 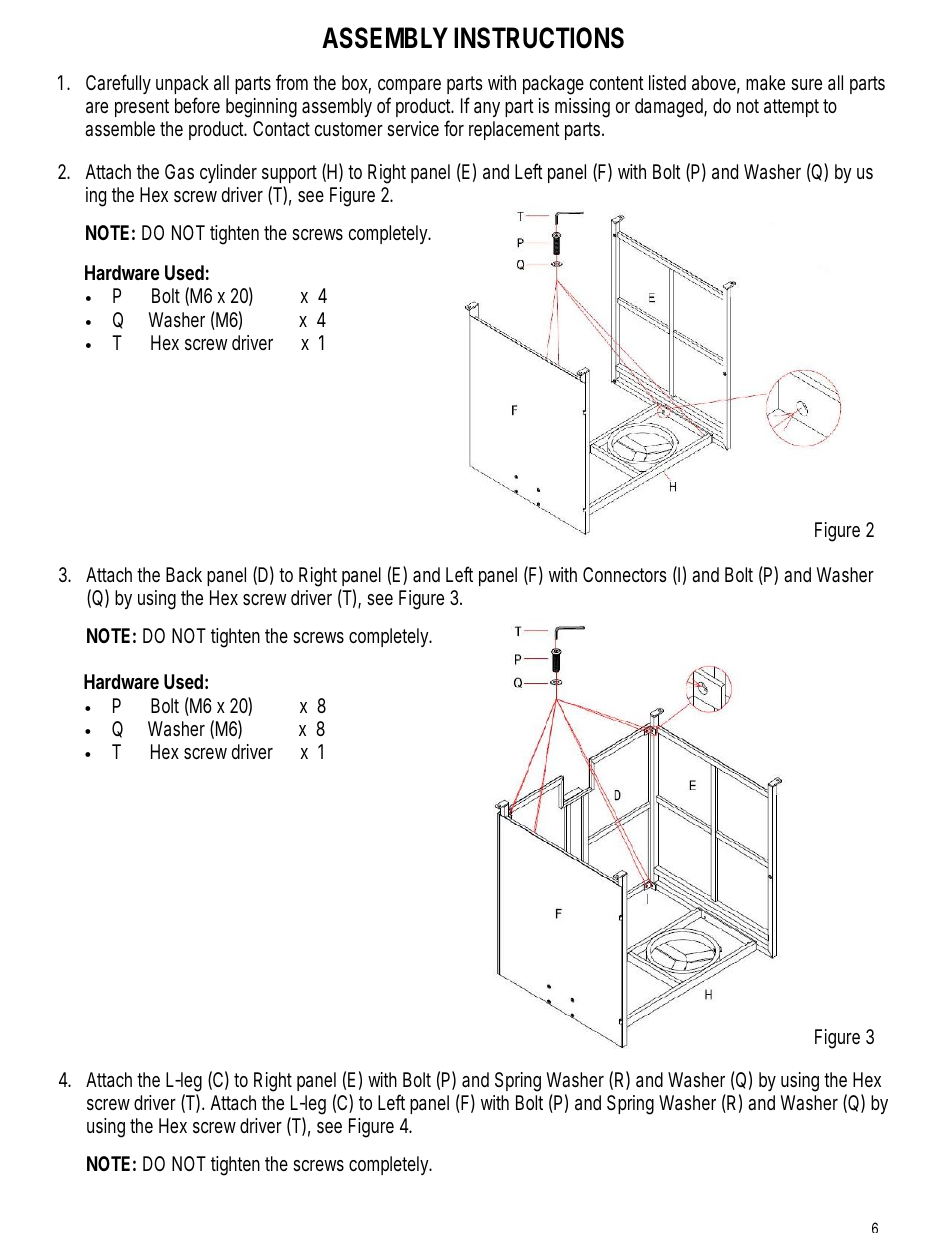 What do you see at coordinates (539, 38) in the screenshot?
I see `INSTRUCTIONS` at bounding box center [539, 38].
